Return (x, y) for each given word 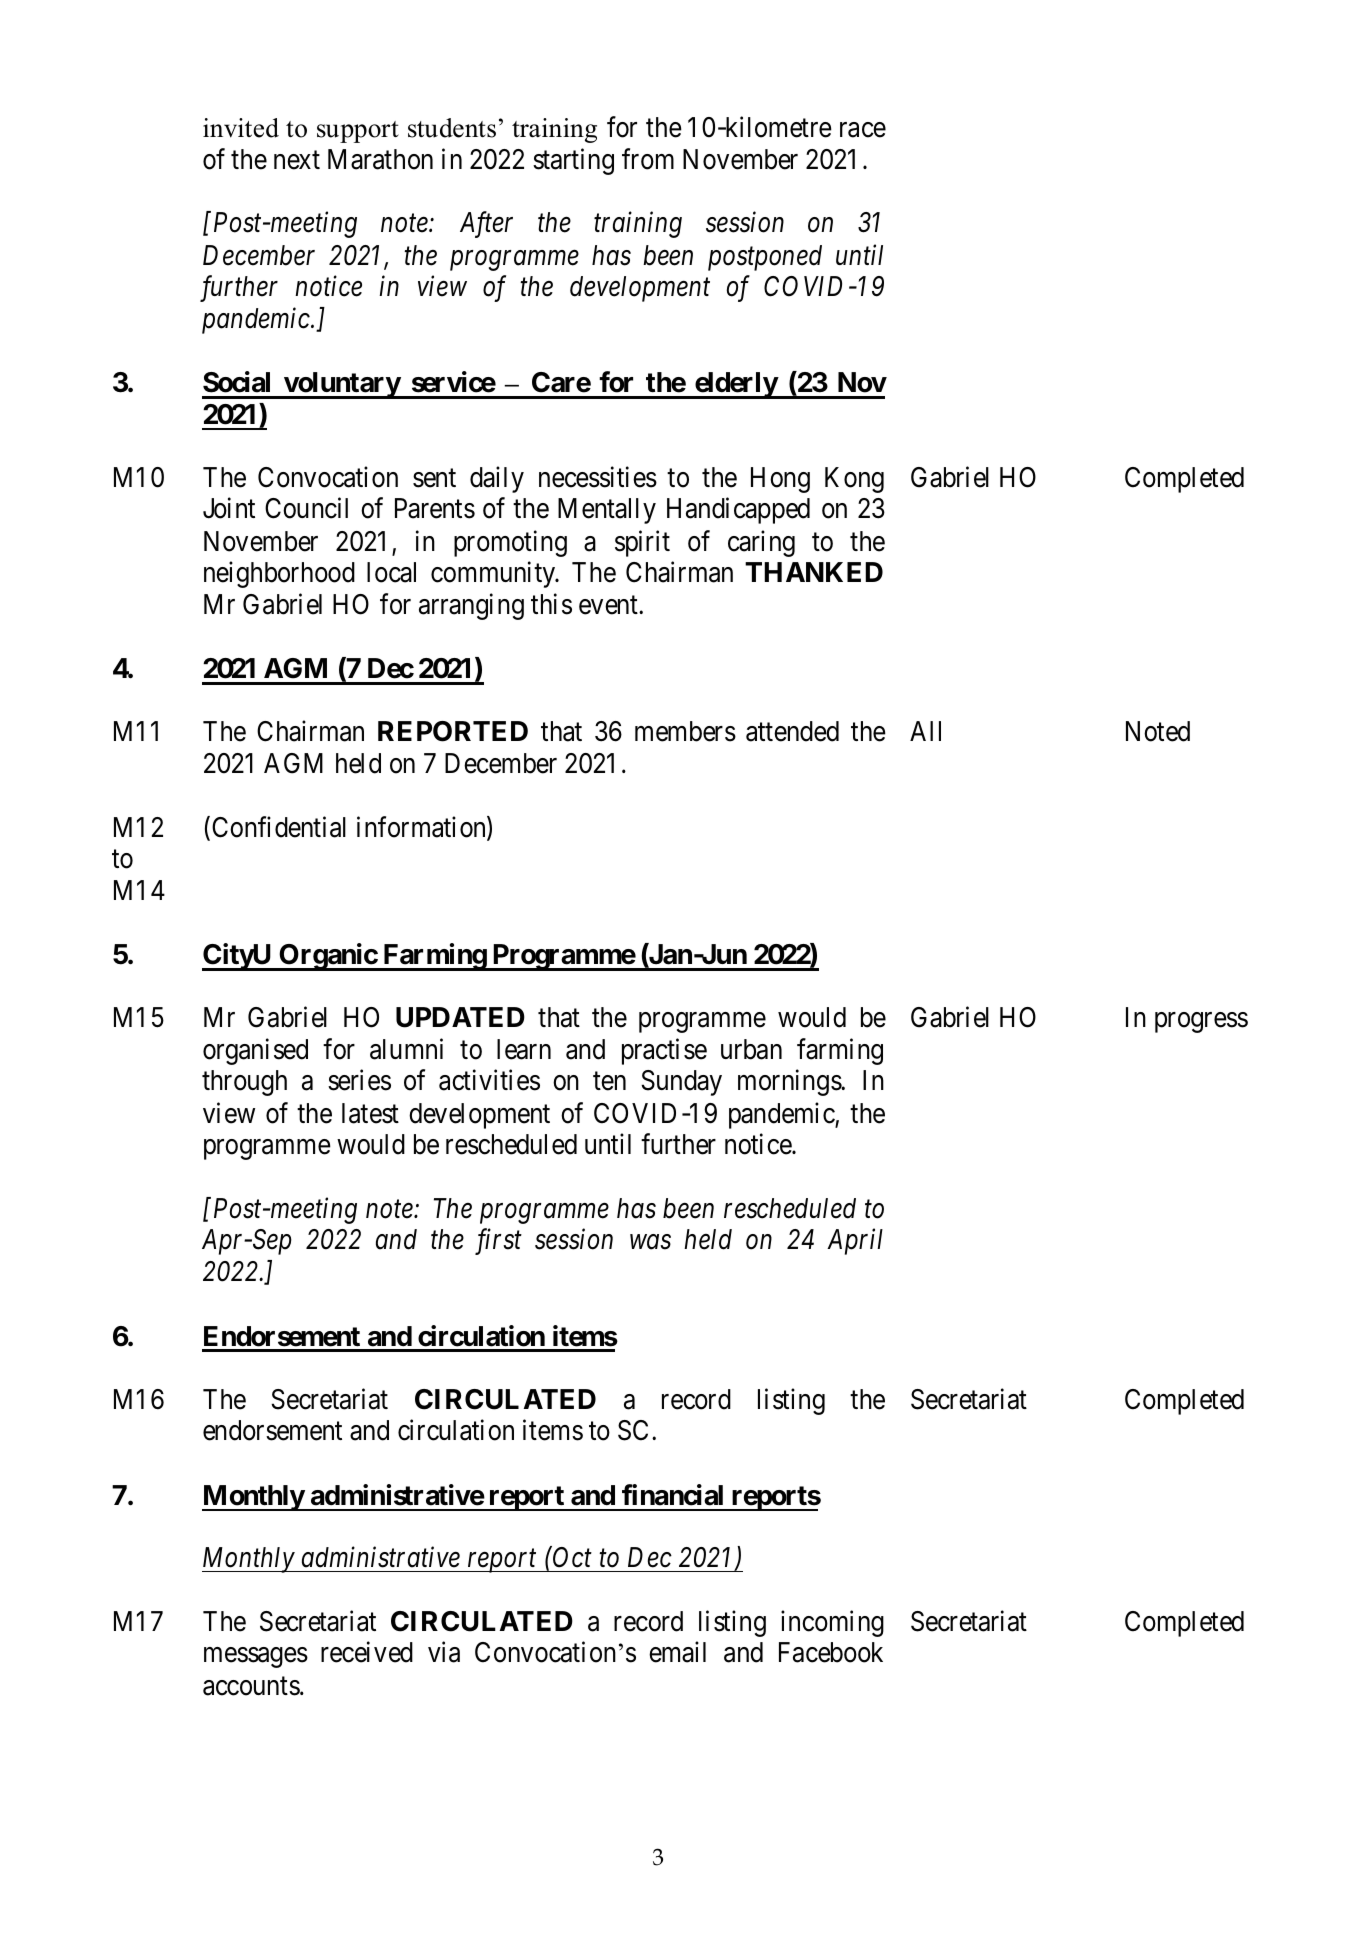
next (297, 161)
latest (370, 1113)
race (863, 130)
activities (489, 1080)
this (551, 604)
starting (573, 162)
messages (256, 1658)
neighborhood (279, 575)
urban (751, 1049)
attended (792, 731)
